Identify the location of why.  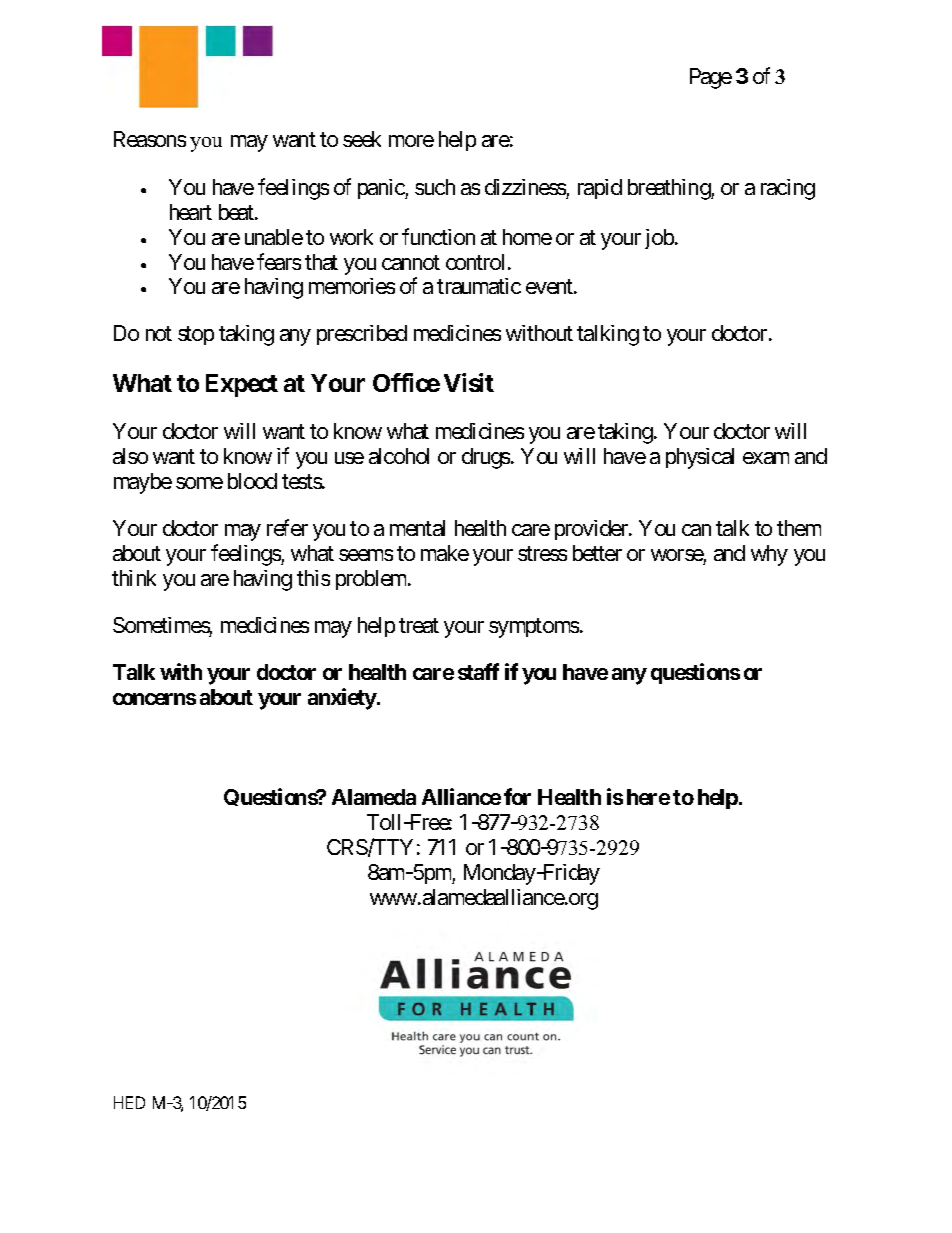
(769, 555).
